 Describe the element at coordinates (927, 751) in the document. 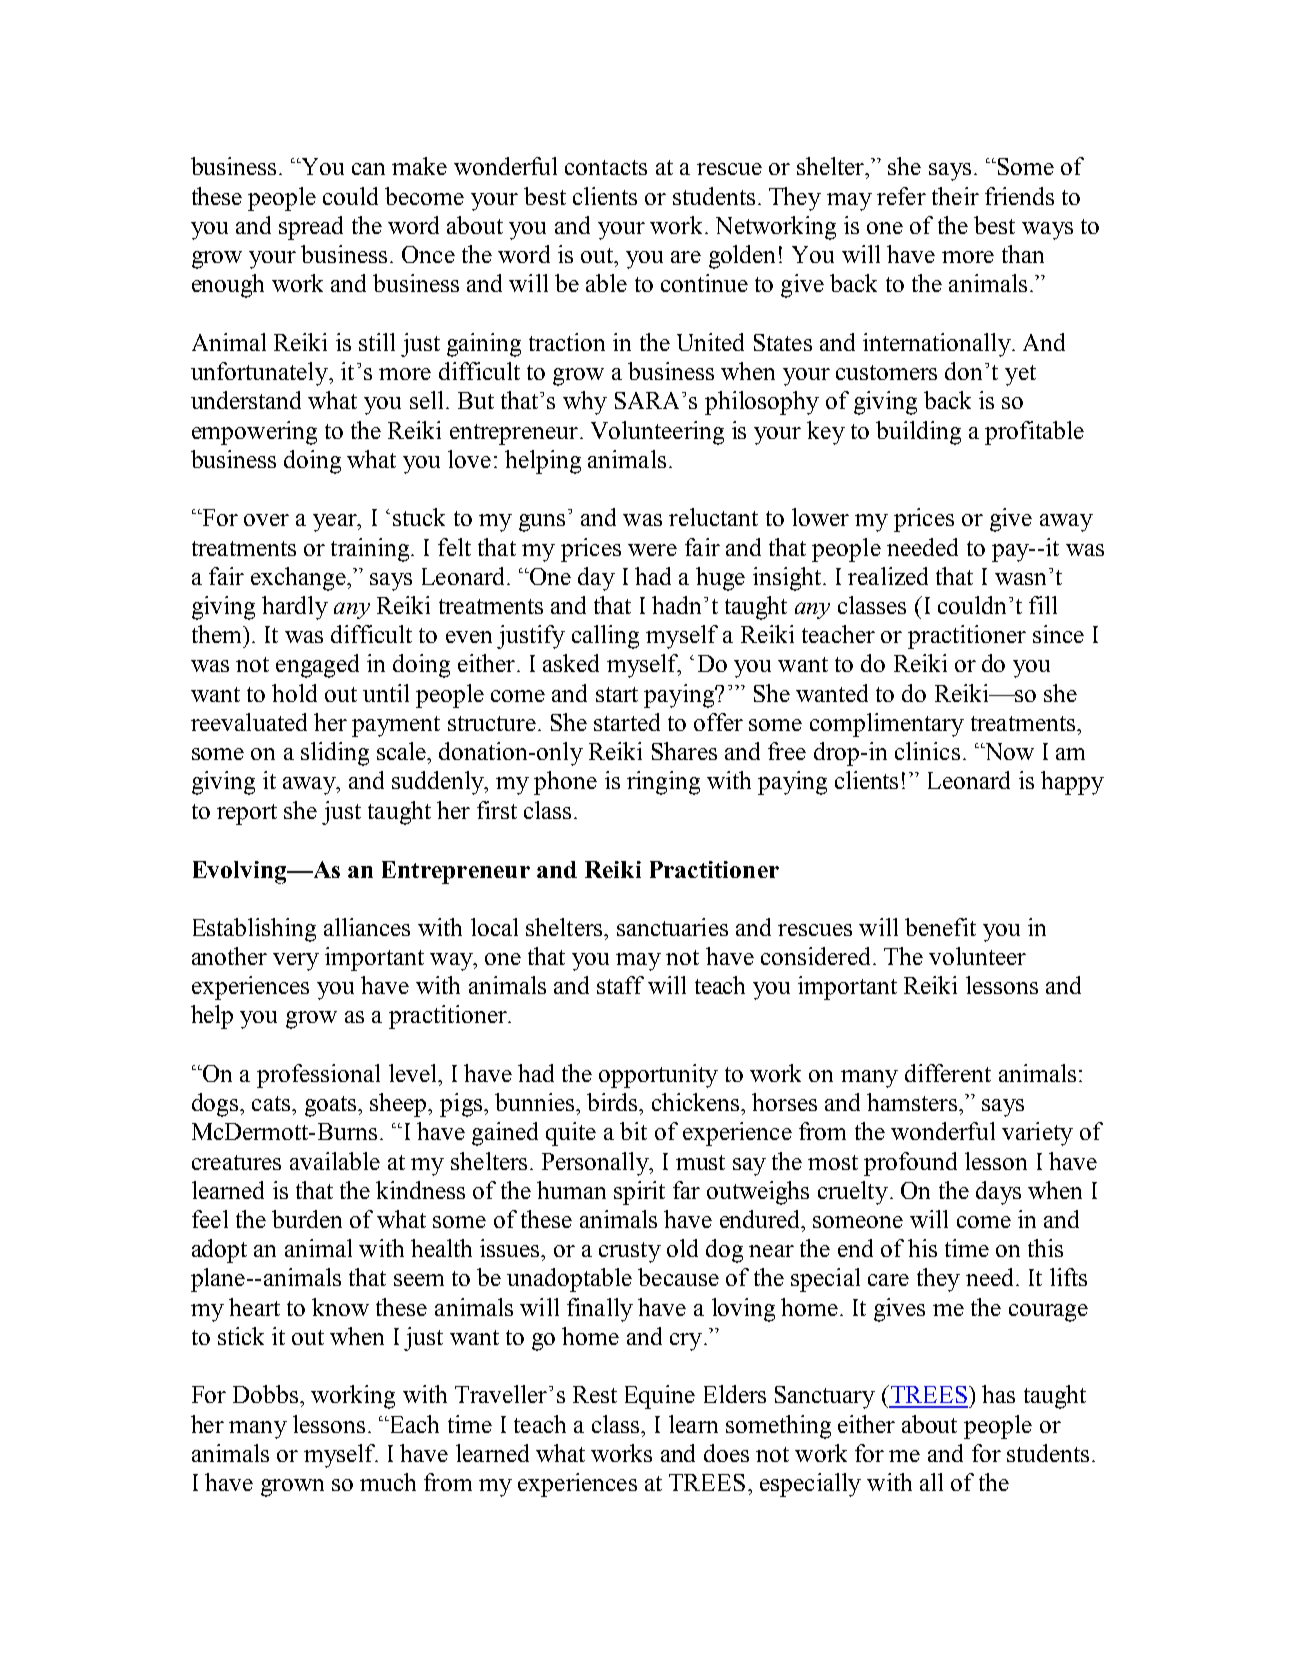

I see `clinics` at that location.
